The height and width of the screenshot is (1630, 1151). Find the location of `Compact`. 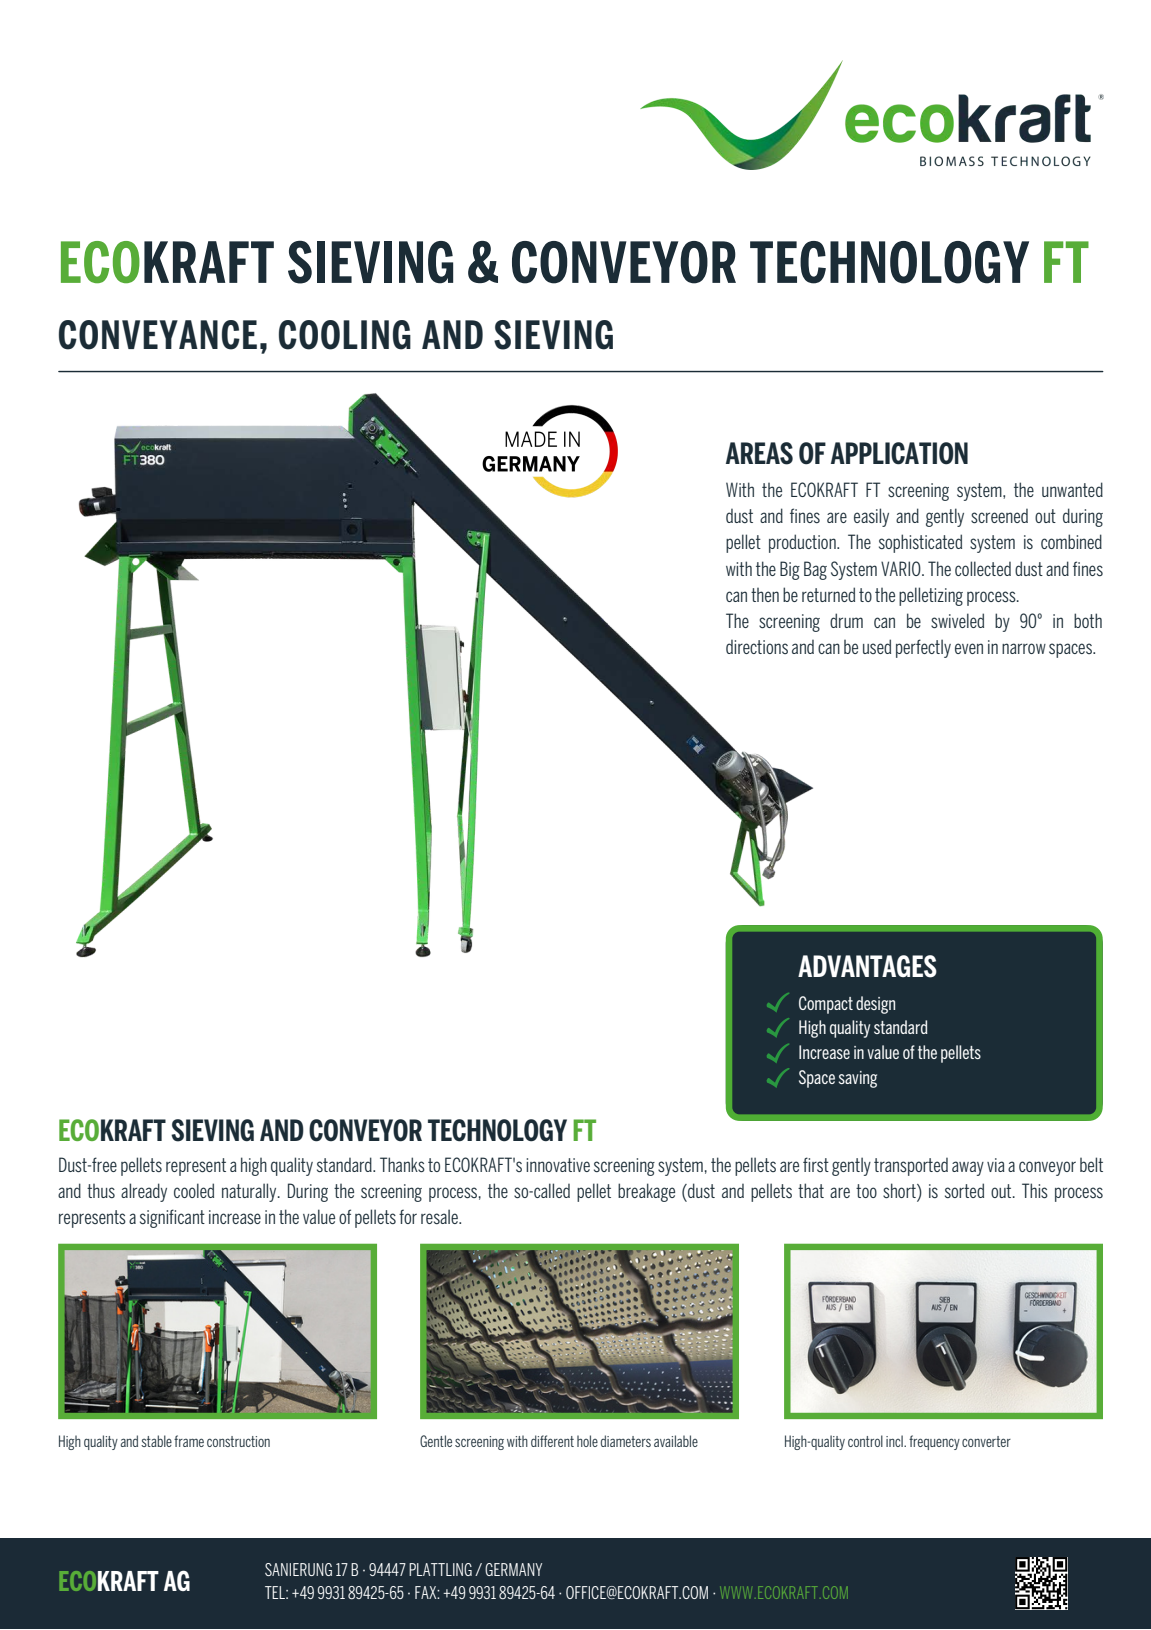

Compact is located at coordinates (826, 1005).
